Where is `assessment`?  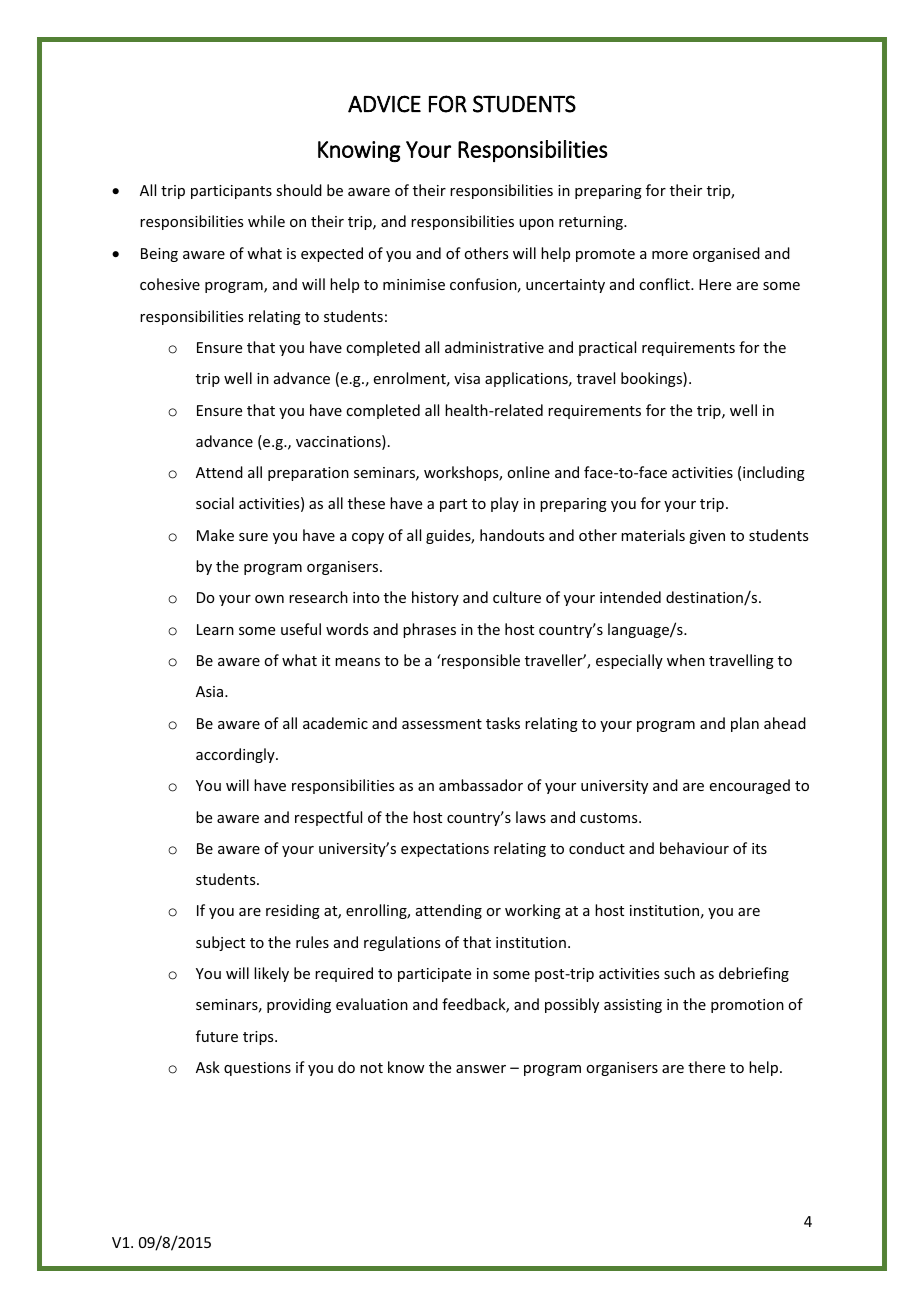
assessment is located at coordinates (442, 724).
